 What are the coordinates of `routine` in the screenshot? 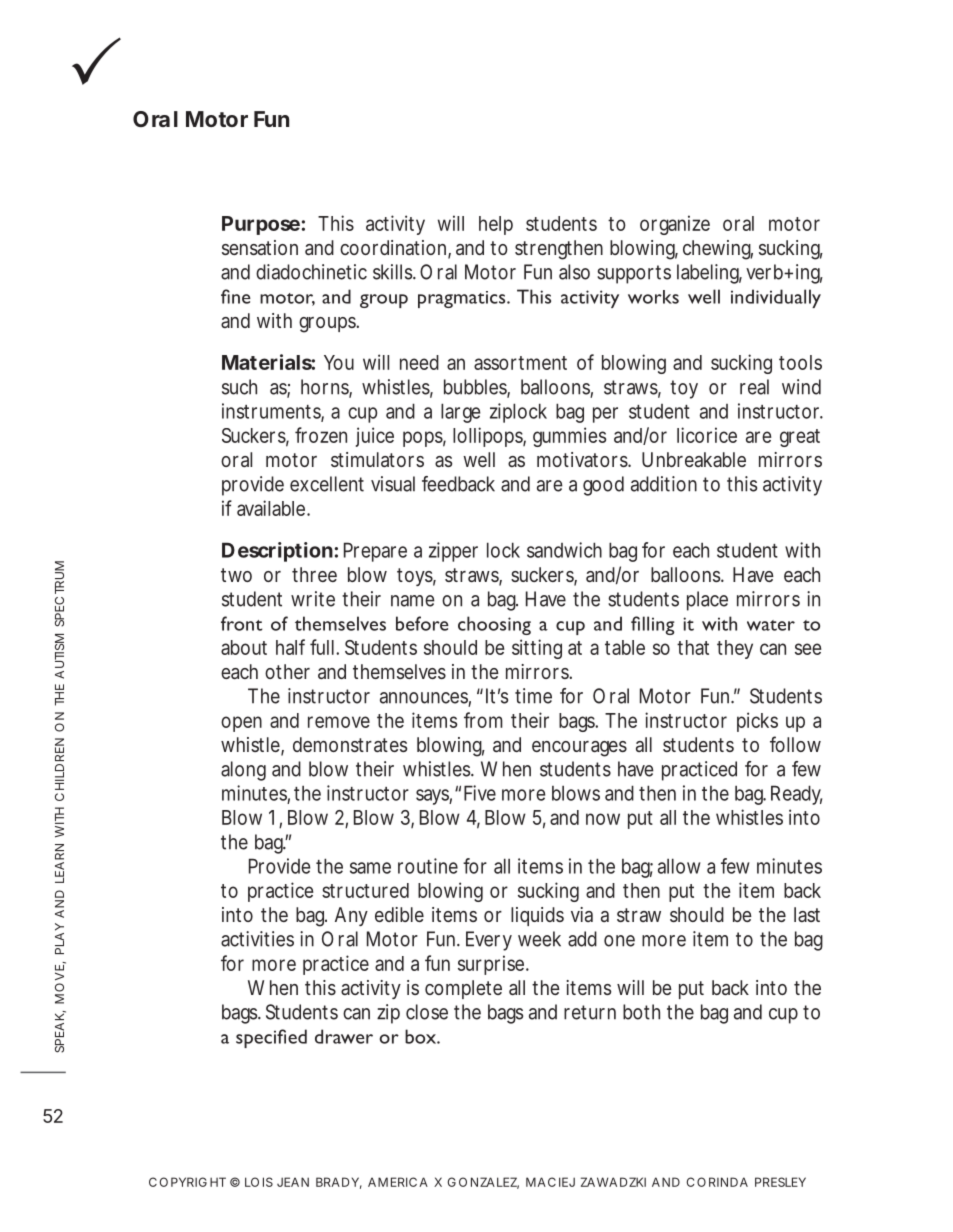 It's located at (428, 866).
